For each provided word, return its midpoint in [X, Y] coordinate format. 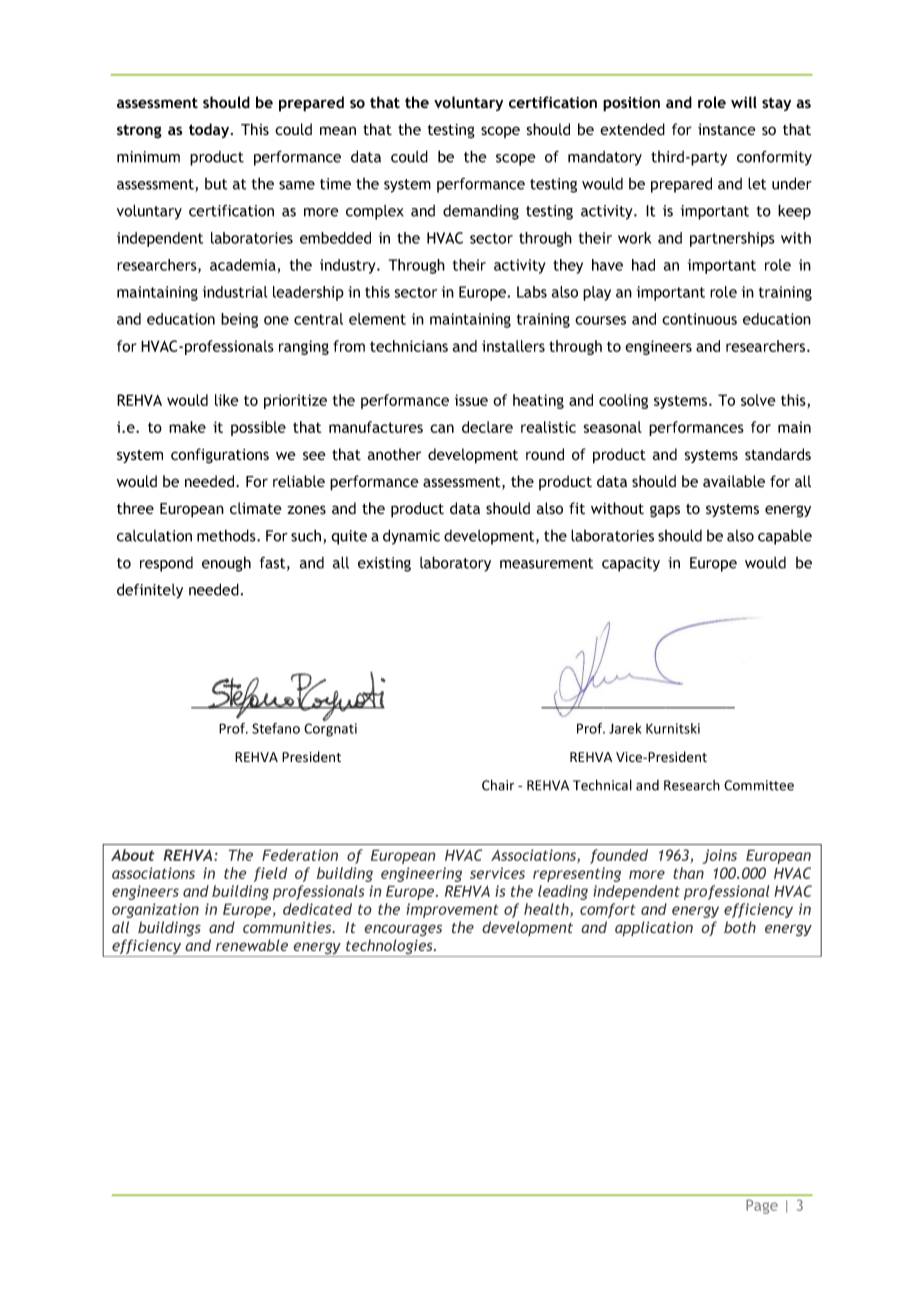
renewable [252, 945]
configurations [220, 456]
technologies [389, 948]
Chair [498, 785]
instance [727, 130]
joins [719, 856]
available [734, 481]
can [442, 428]
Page [762, 1206]
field [270, 874]
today [210, 130]
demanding [481, 212]
